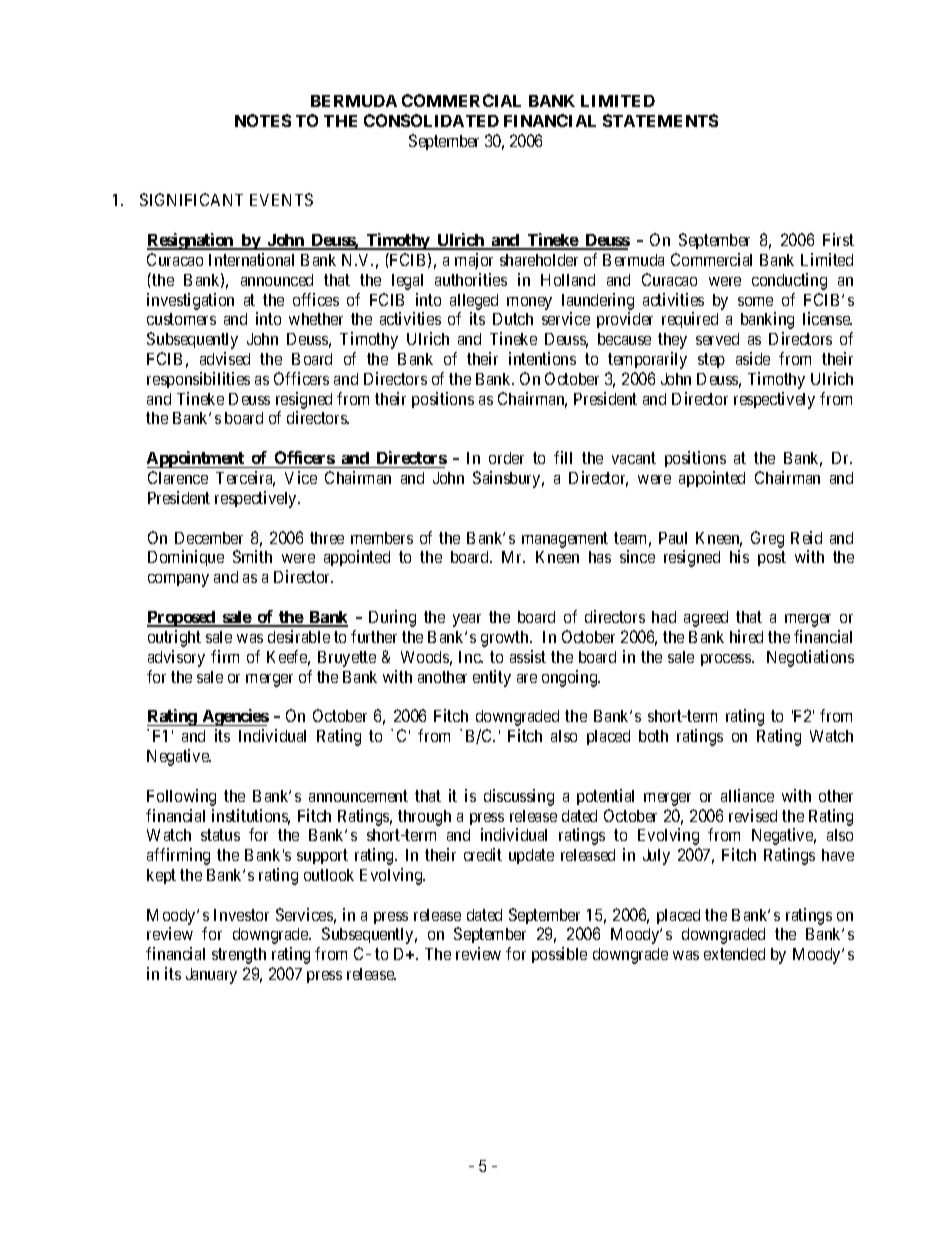  Describe the element at coordinates (263, 120) in the page. I see `NOTES` at that location.
